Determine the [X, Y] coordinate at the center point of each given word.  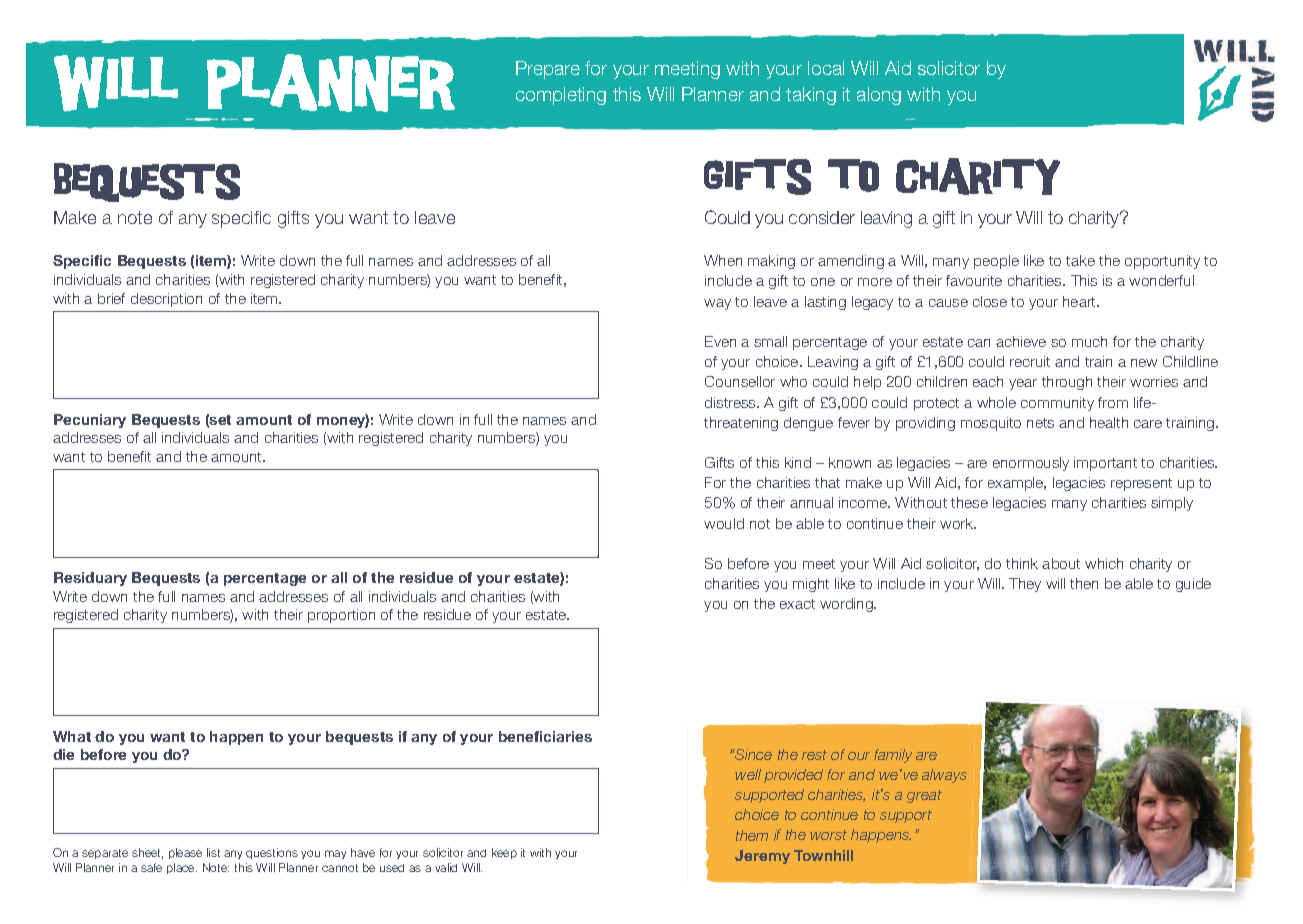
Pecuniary [90, 421]
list [213, 852]
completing [561, 96]
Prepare [548, 70]
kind [798, 462]
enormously [1031, 464]
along [879, 96]
